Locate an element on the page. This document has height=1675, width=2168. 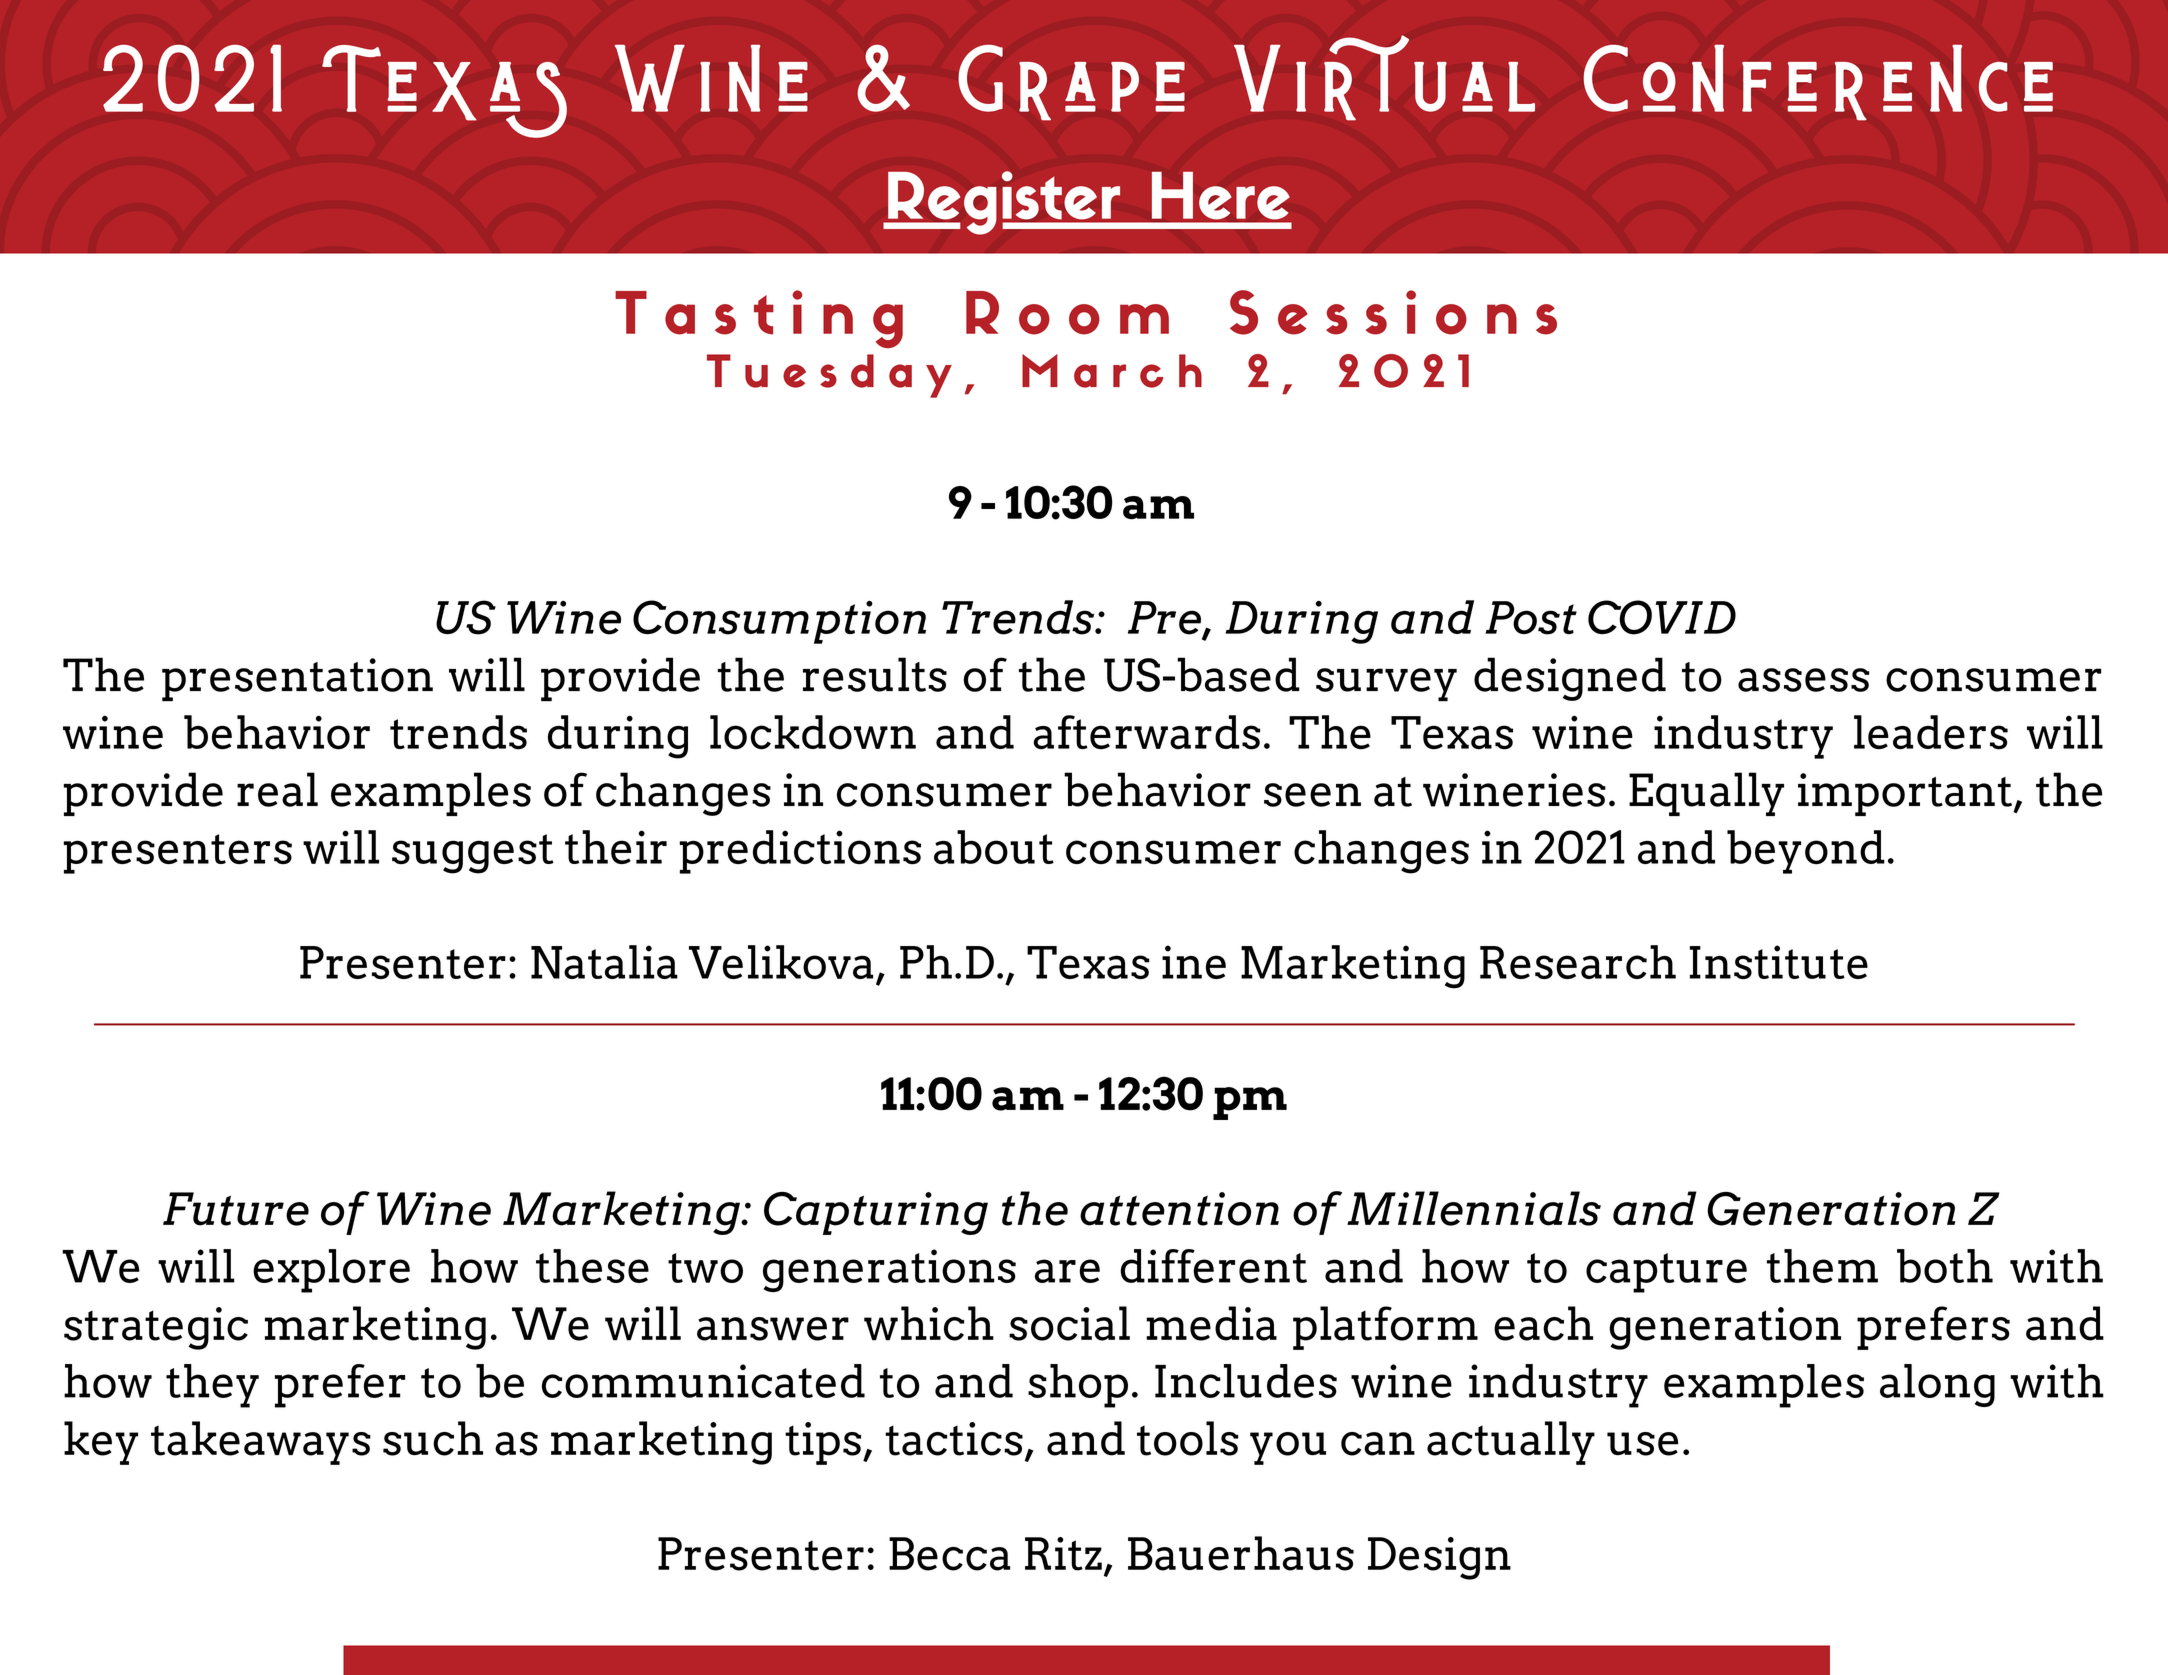
about is located at coordinates (994, 847).
